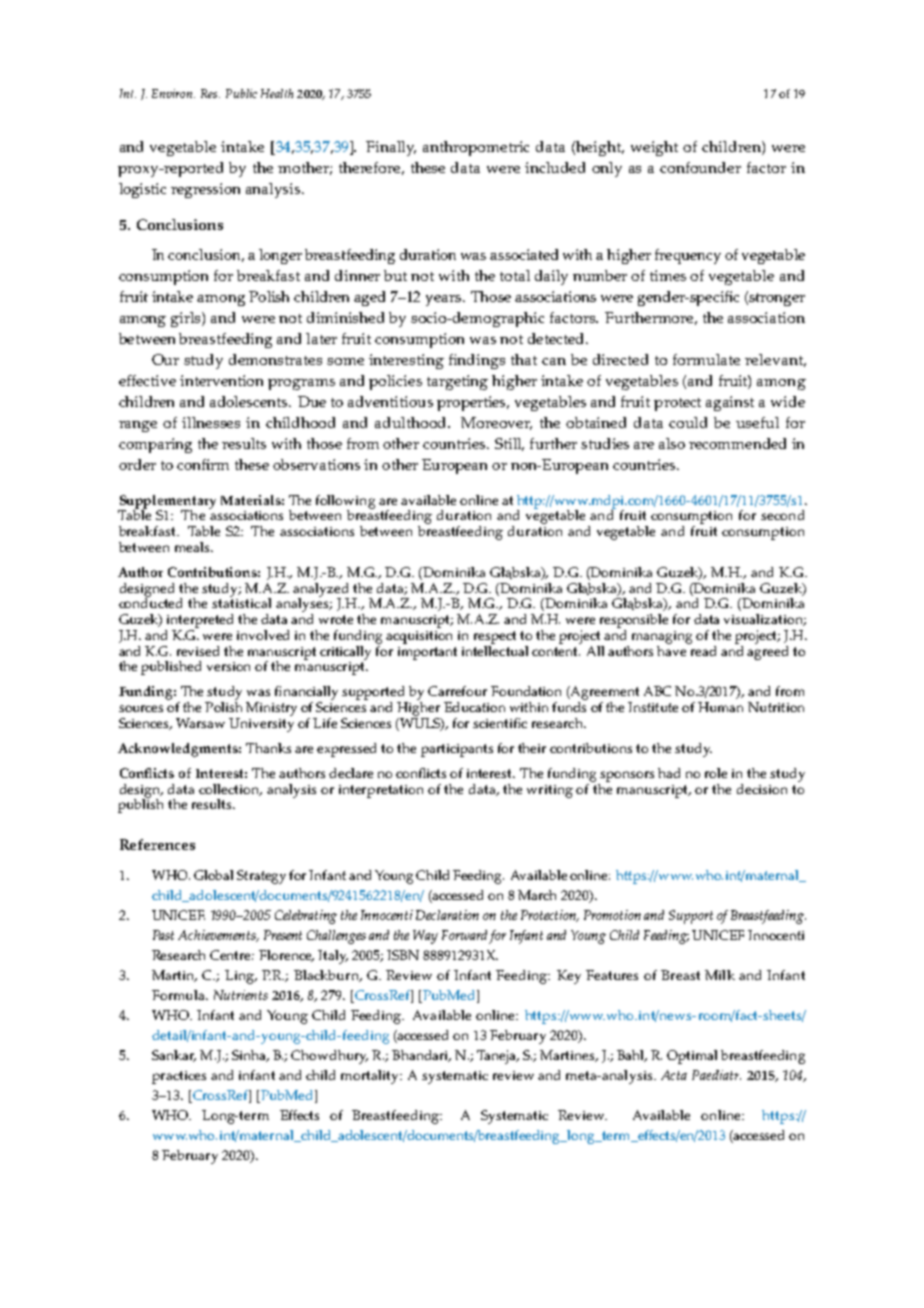 Image resolution: width=924 pixels, height=1308 pixels. Describe the element at coordinates (241, 93) in the image. I see `Public` at that location.
